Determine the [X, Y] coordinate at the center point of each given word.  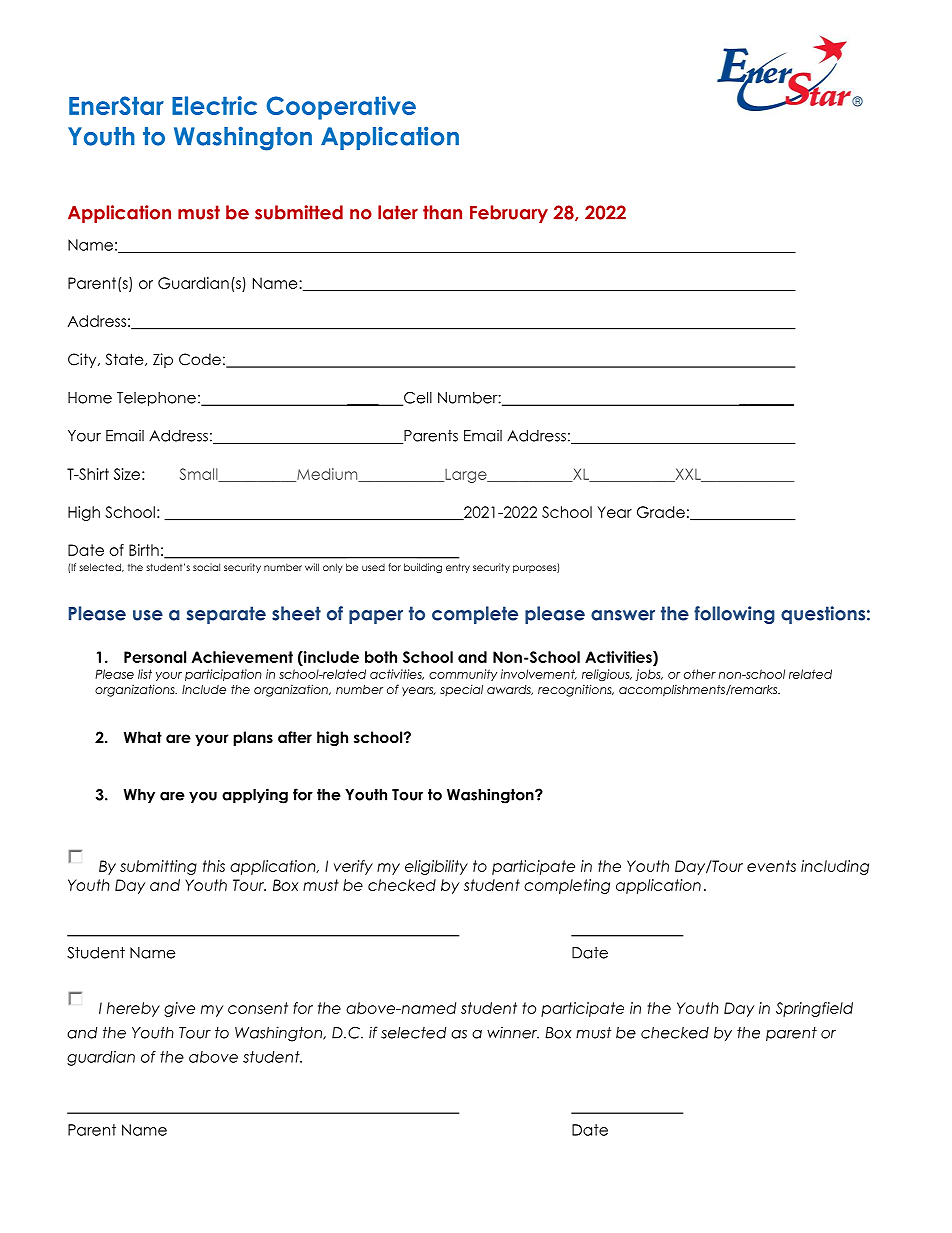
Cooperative [341, 108]
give [179, 1009]
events [771, 866]
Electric [214, 105]
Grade [661, 512]
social [206, 567]
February [509, 214]
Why [139, 796]
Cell [417, 399]
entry [458, 568]
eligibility [436, 867]
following [734, 615]
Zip [163, 360]
